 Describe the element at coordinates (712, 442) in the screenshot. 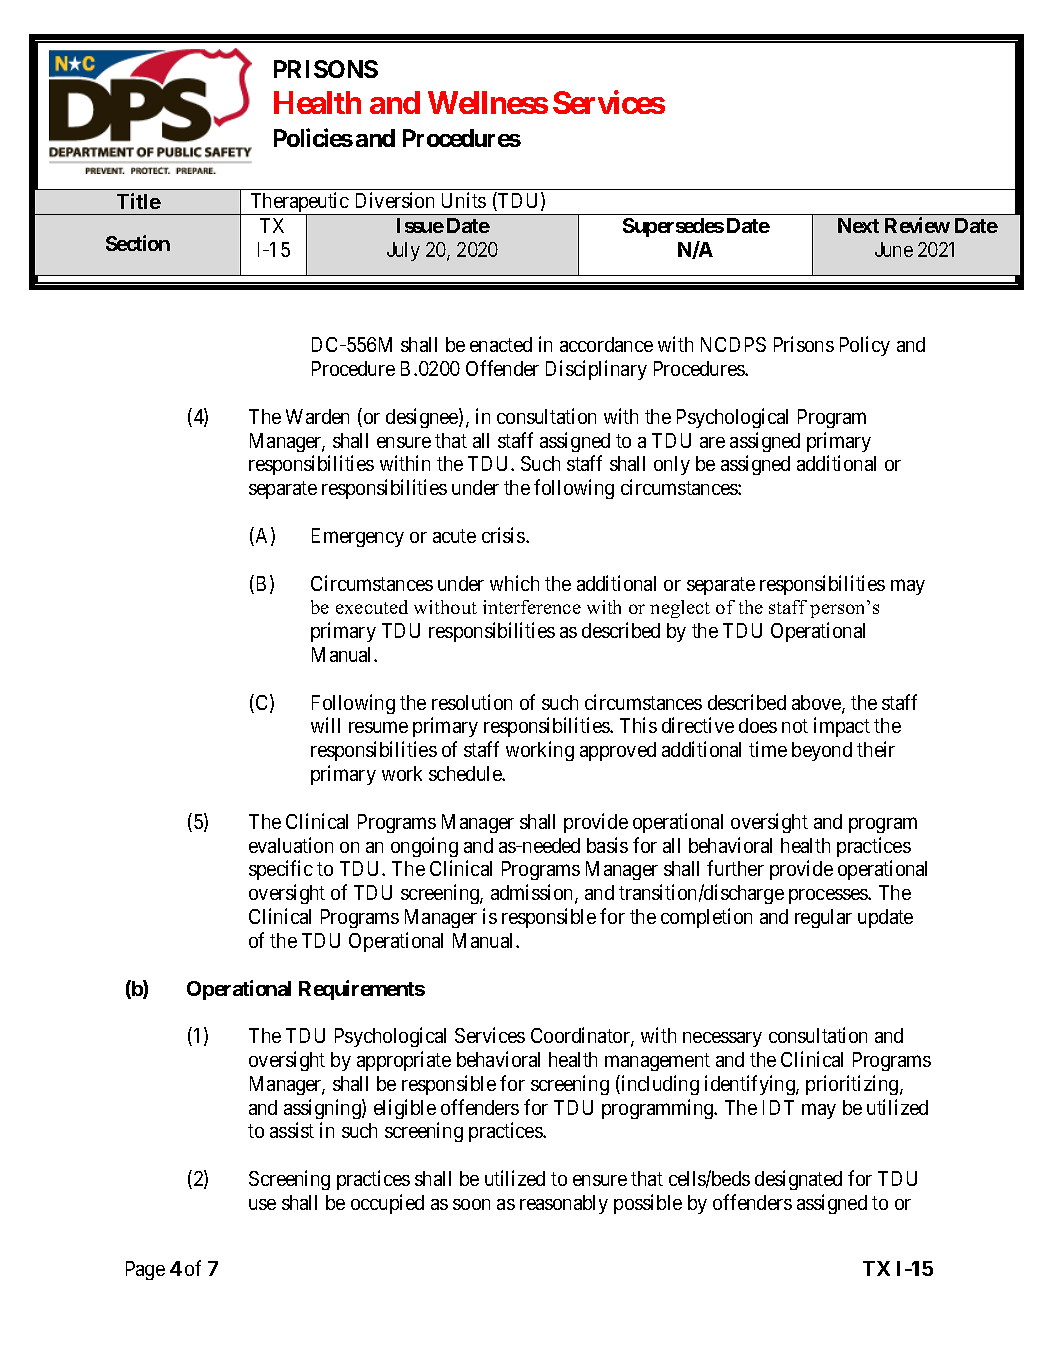

I see `are` at that location.
